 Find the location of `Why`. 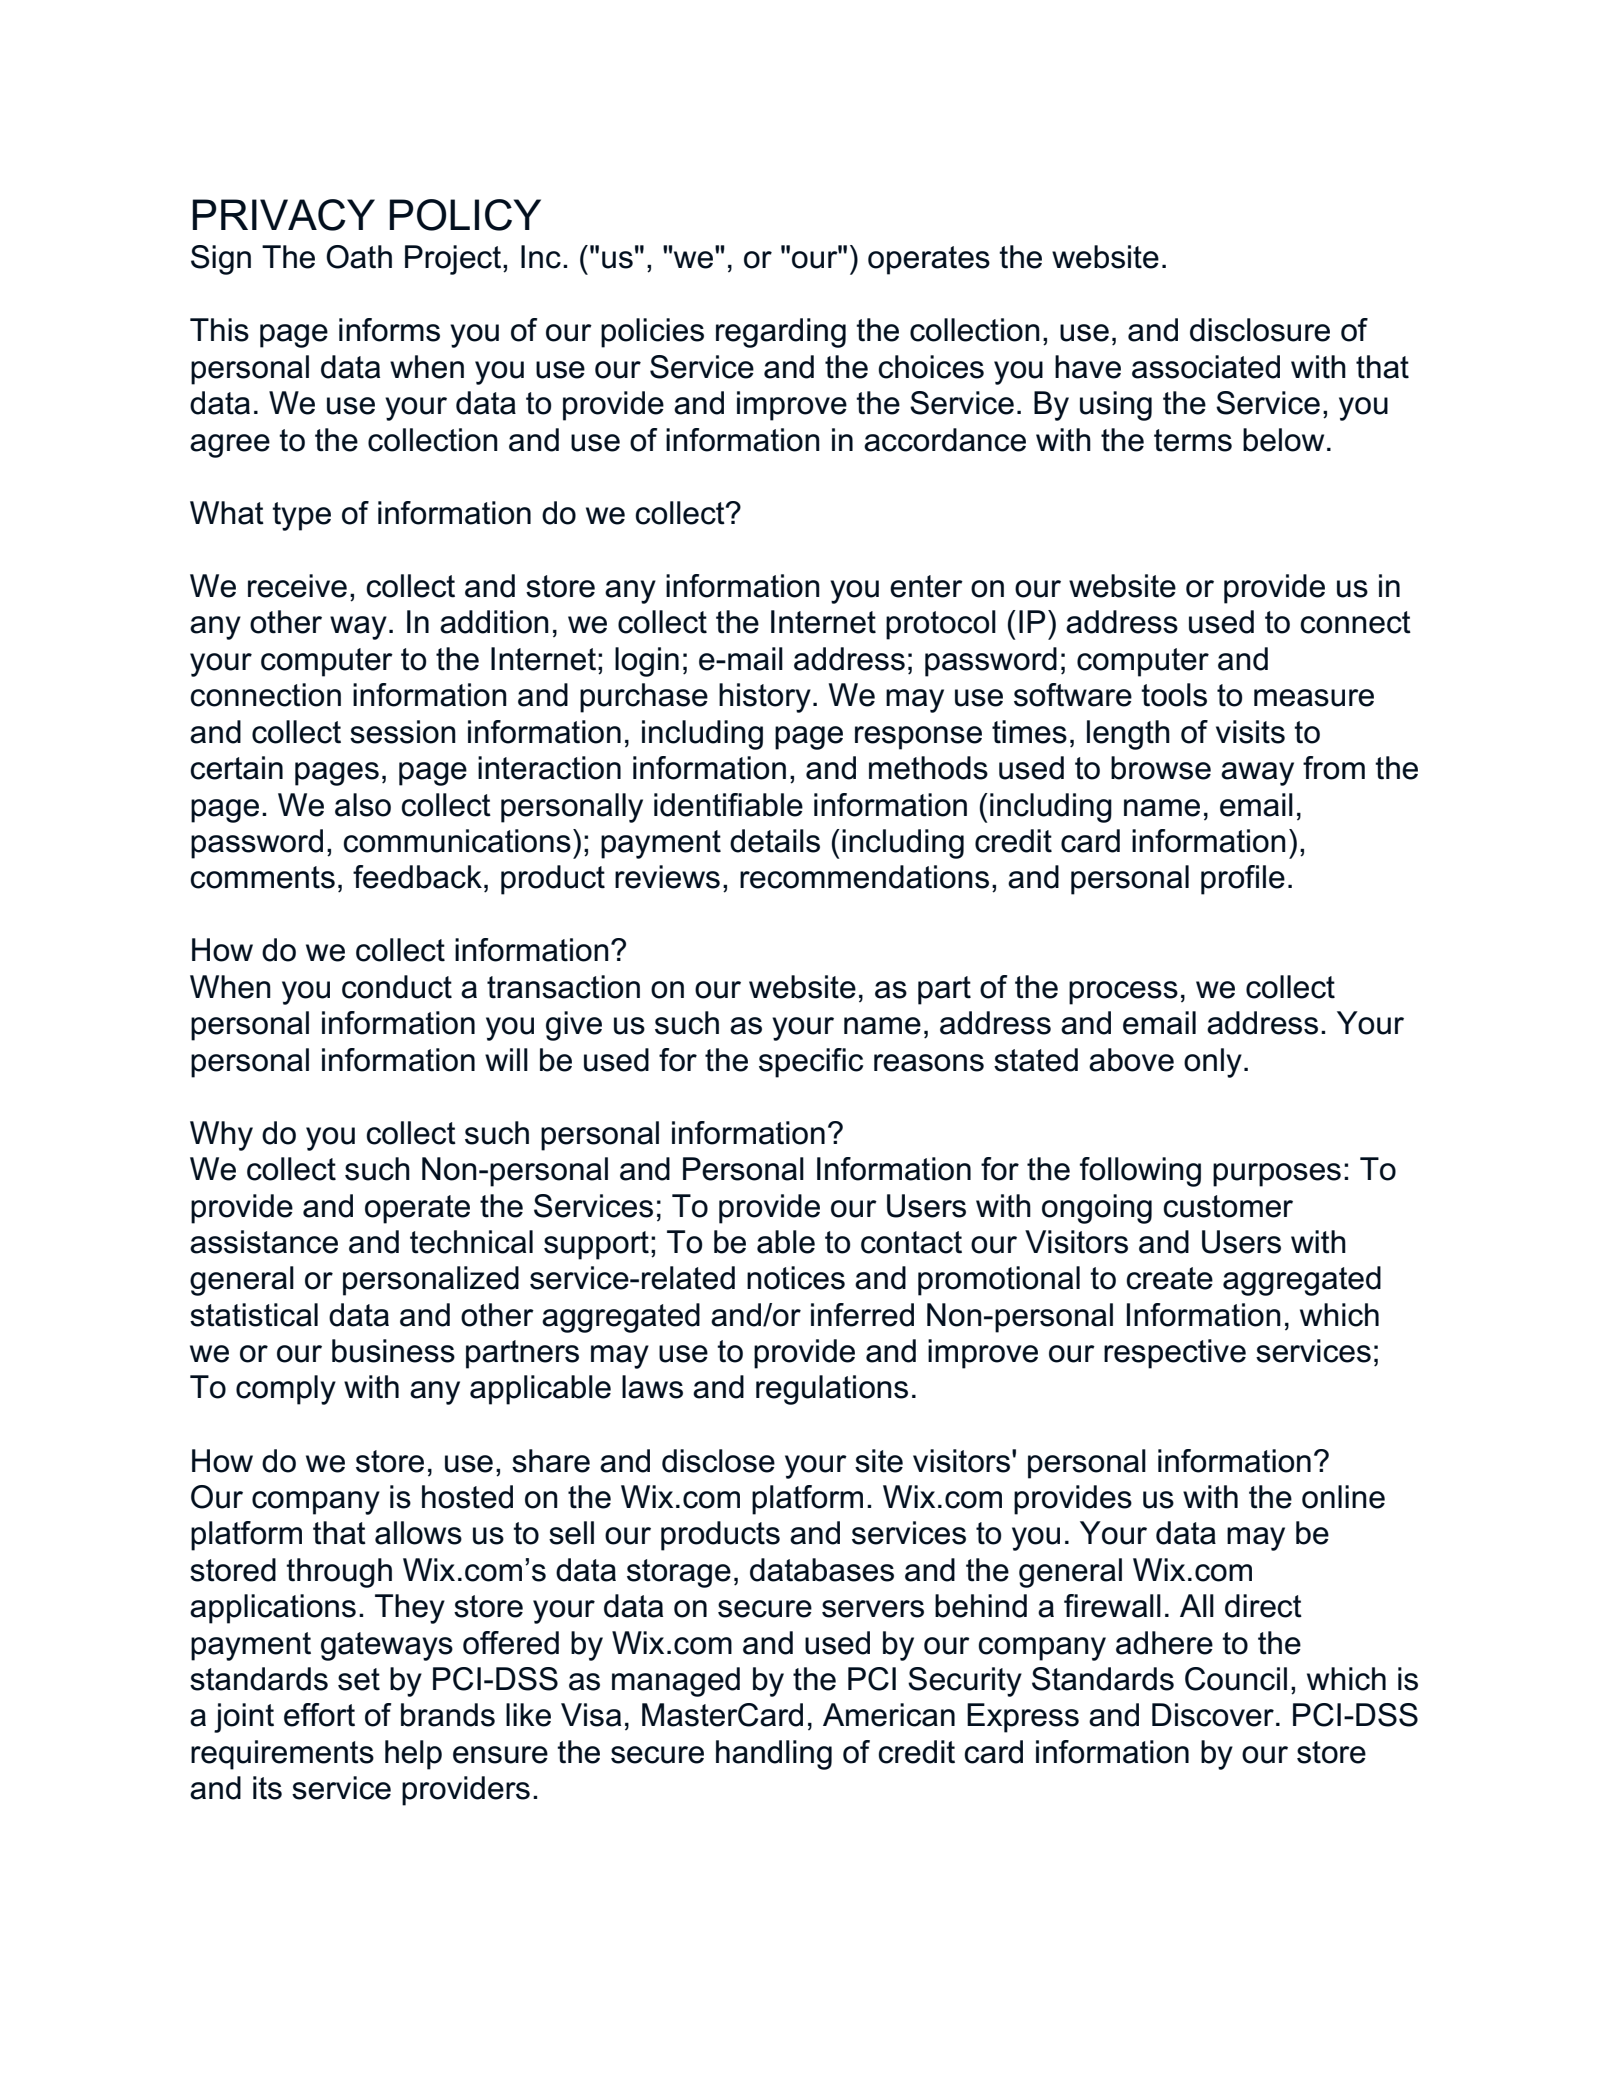

Why is located at coordinates (221, 1136).
